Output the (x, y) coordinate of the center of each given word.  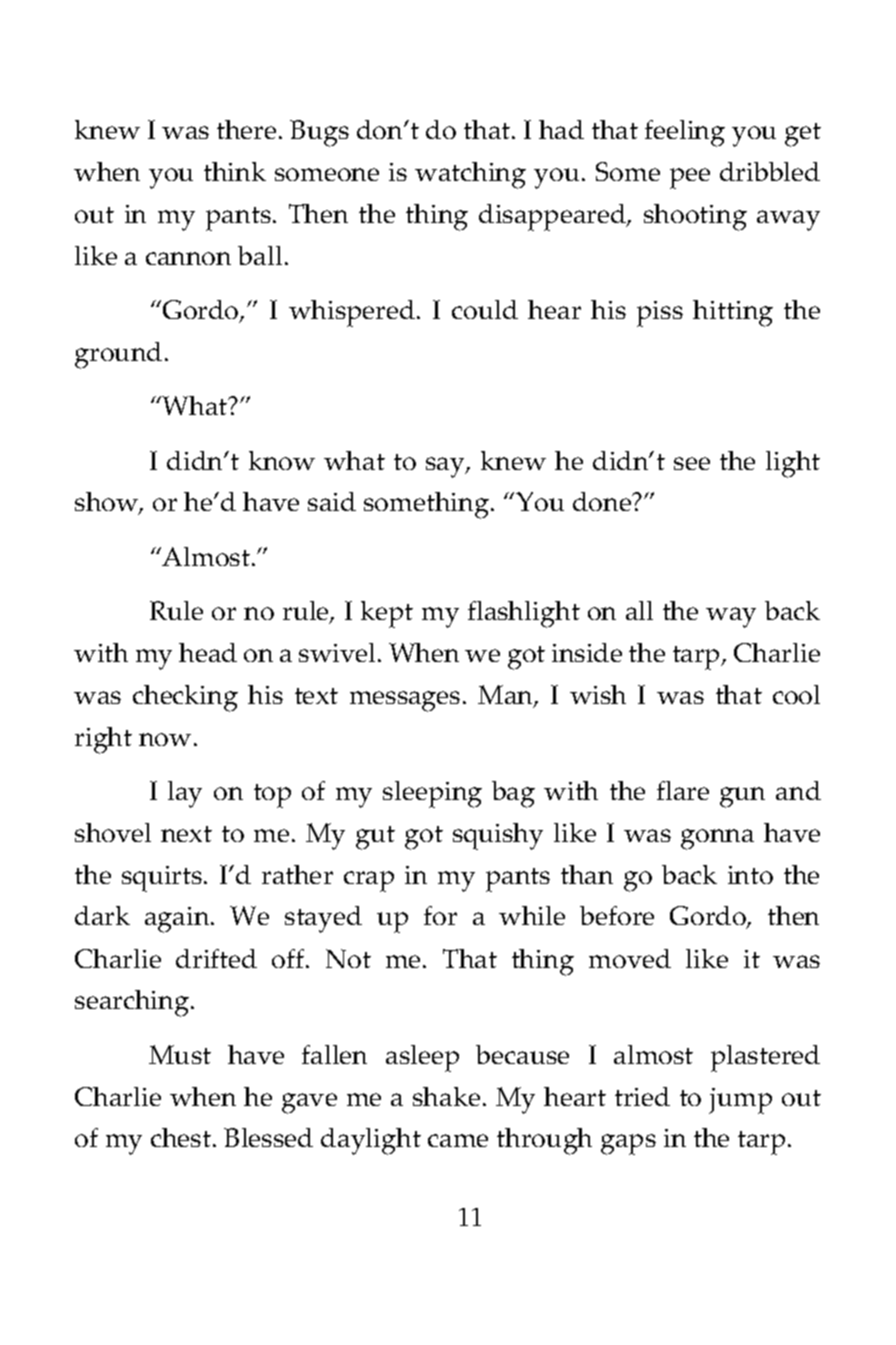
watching (470, 175)
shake (446, 1096)
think (235, 171)
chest (182, 1137)
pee (690, 178)
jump (740, 1101)
